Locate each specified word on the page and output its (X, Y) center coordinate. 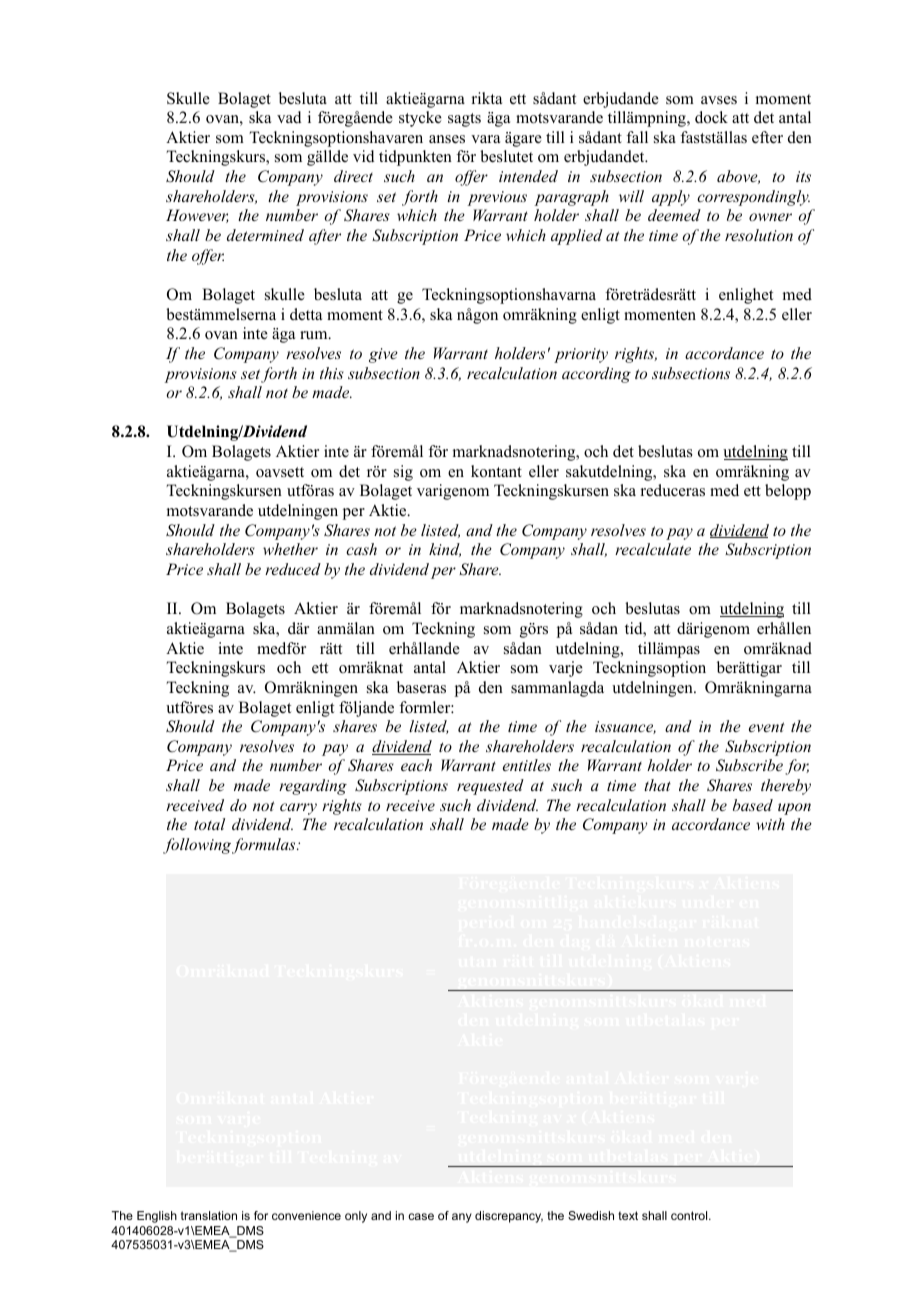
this (332, 373)
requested (490, 787)
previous (497, 198)
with (770, 824)
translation (209, 1215)
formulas (265, 846)
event (766, 727)
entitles (527, 765)
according (596, 375)
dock (711, 117)
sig (403, 473)
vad (289, 117)
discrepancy (509, 1217)
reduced (293, 569)
